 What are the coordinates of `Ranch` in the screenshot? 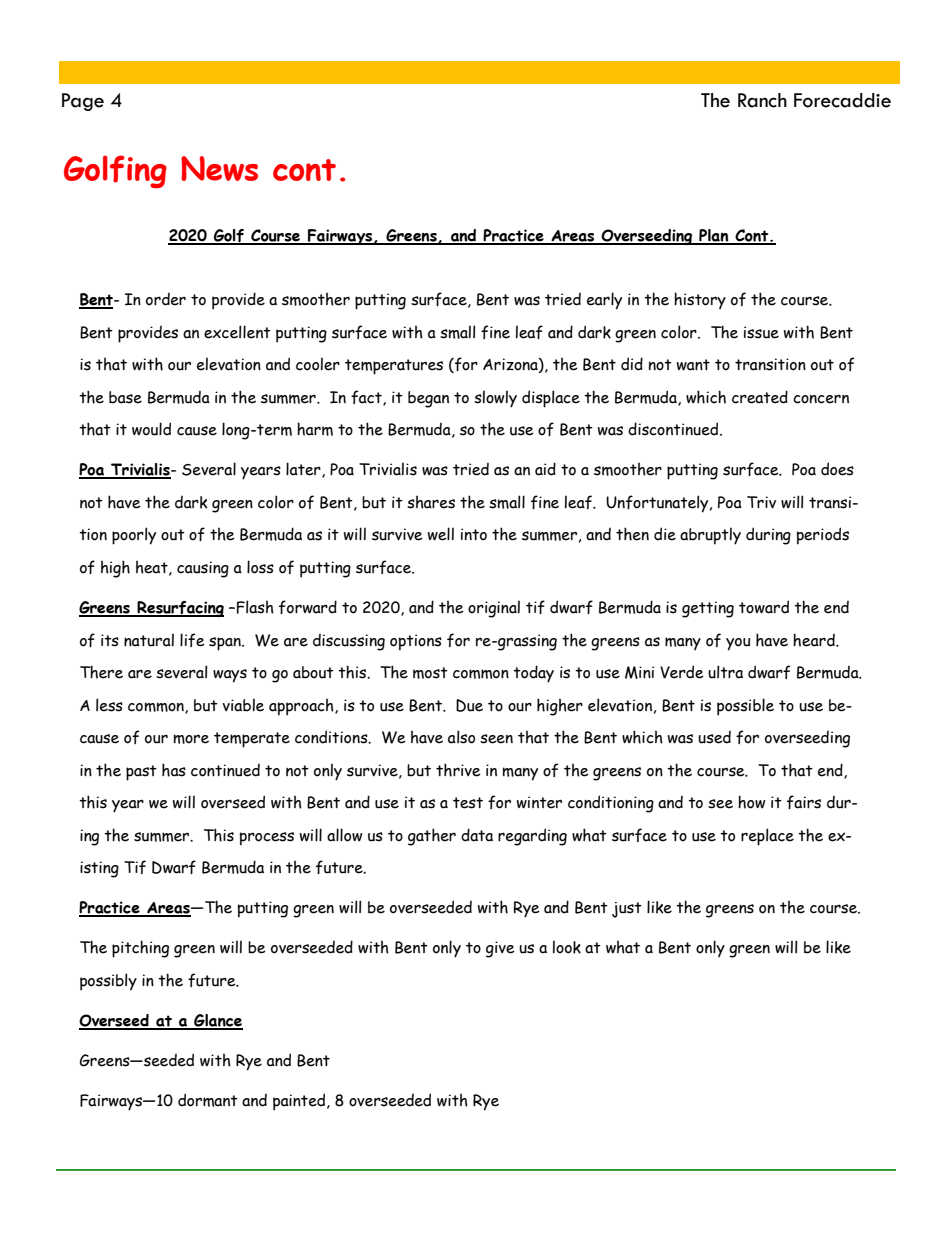 It's located at (762, 100).
